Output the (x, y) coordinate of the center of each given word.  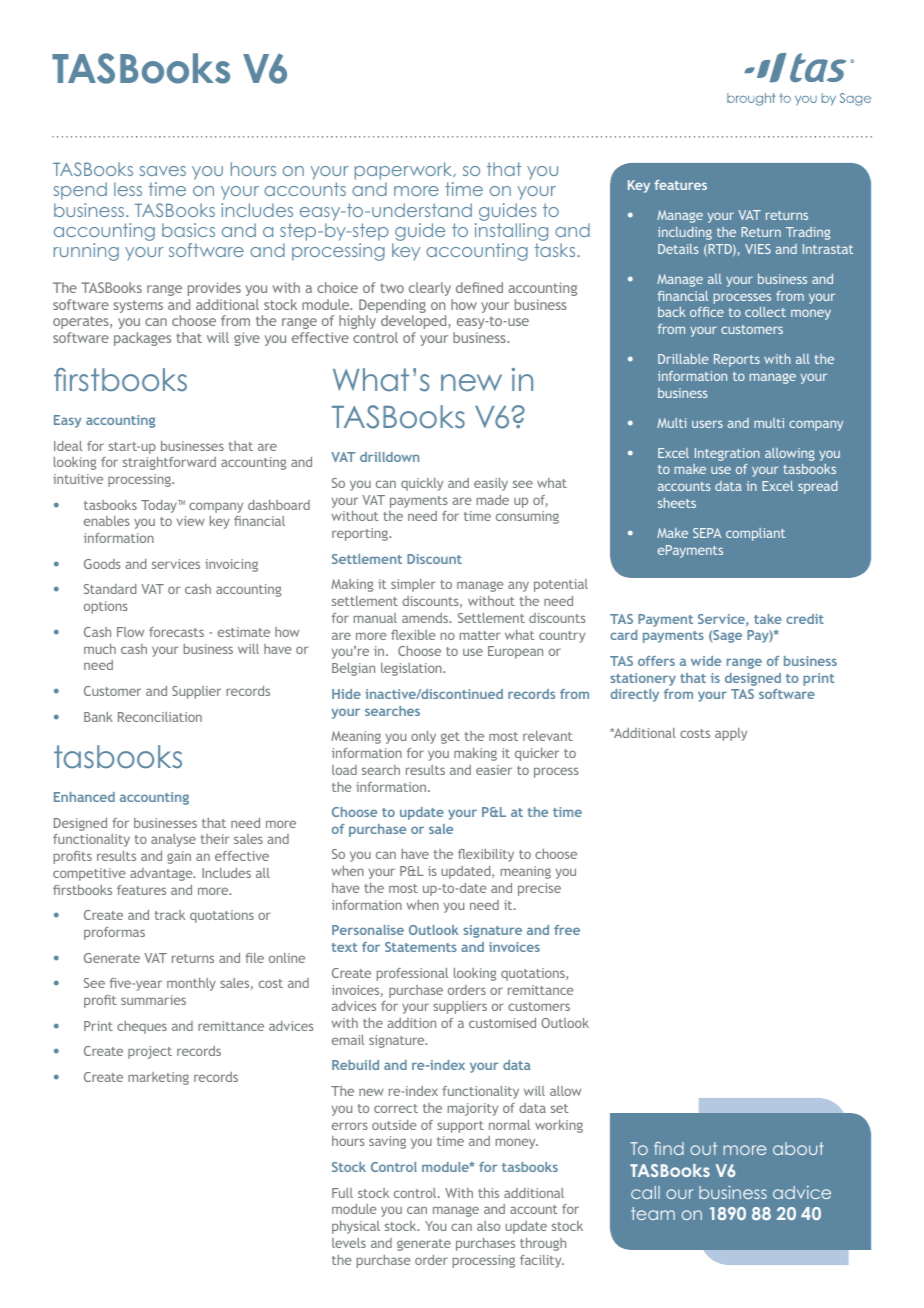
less (128, 189)
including (685, 233)
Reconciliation (160, 717)
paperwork (405, 172)
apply (731, 734)
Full (342, 1193)
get (450, 738)
